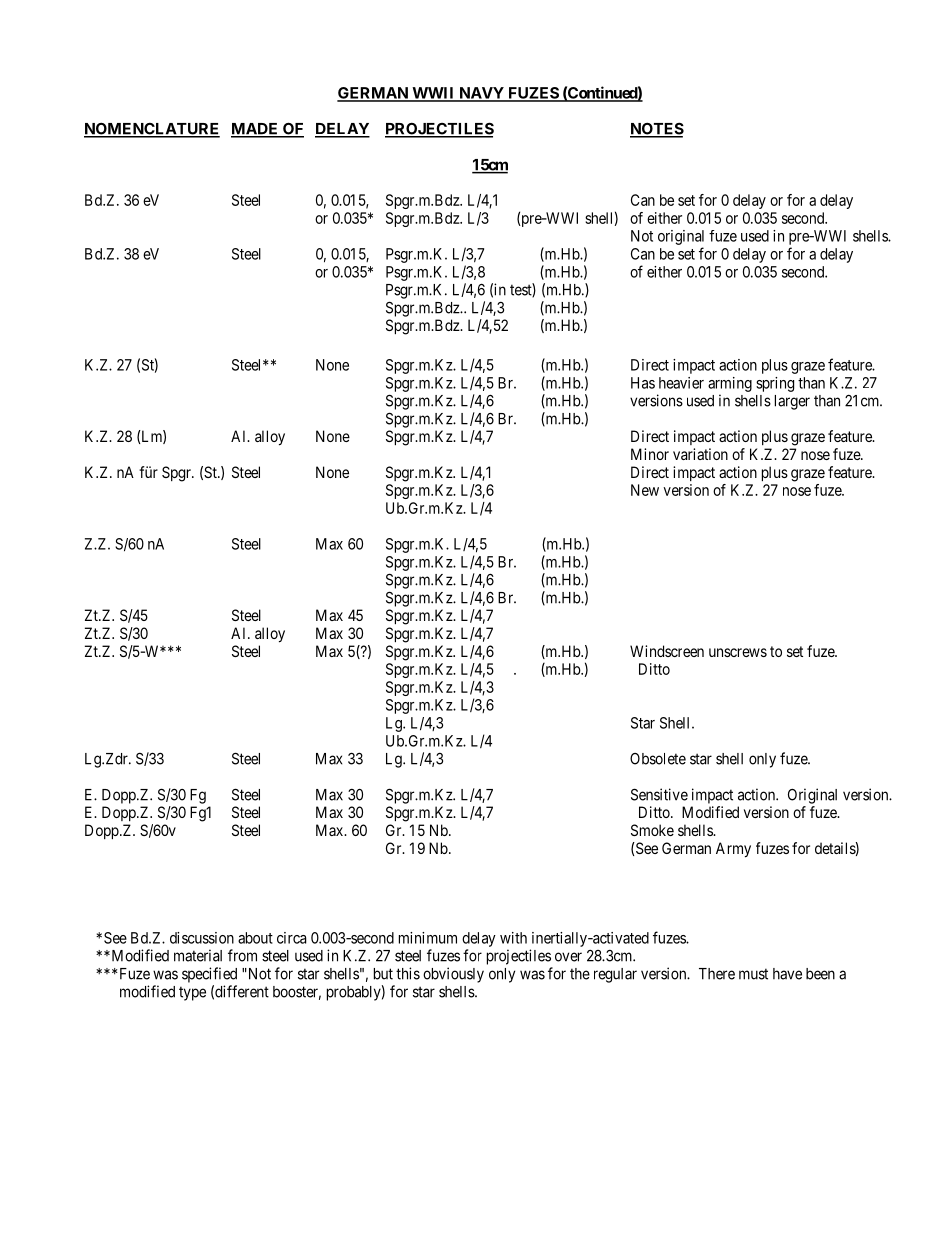  What do you see at coordinates (700, 454) in the page?
I see `variation` at bounding box center [700, 454].
